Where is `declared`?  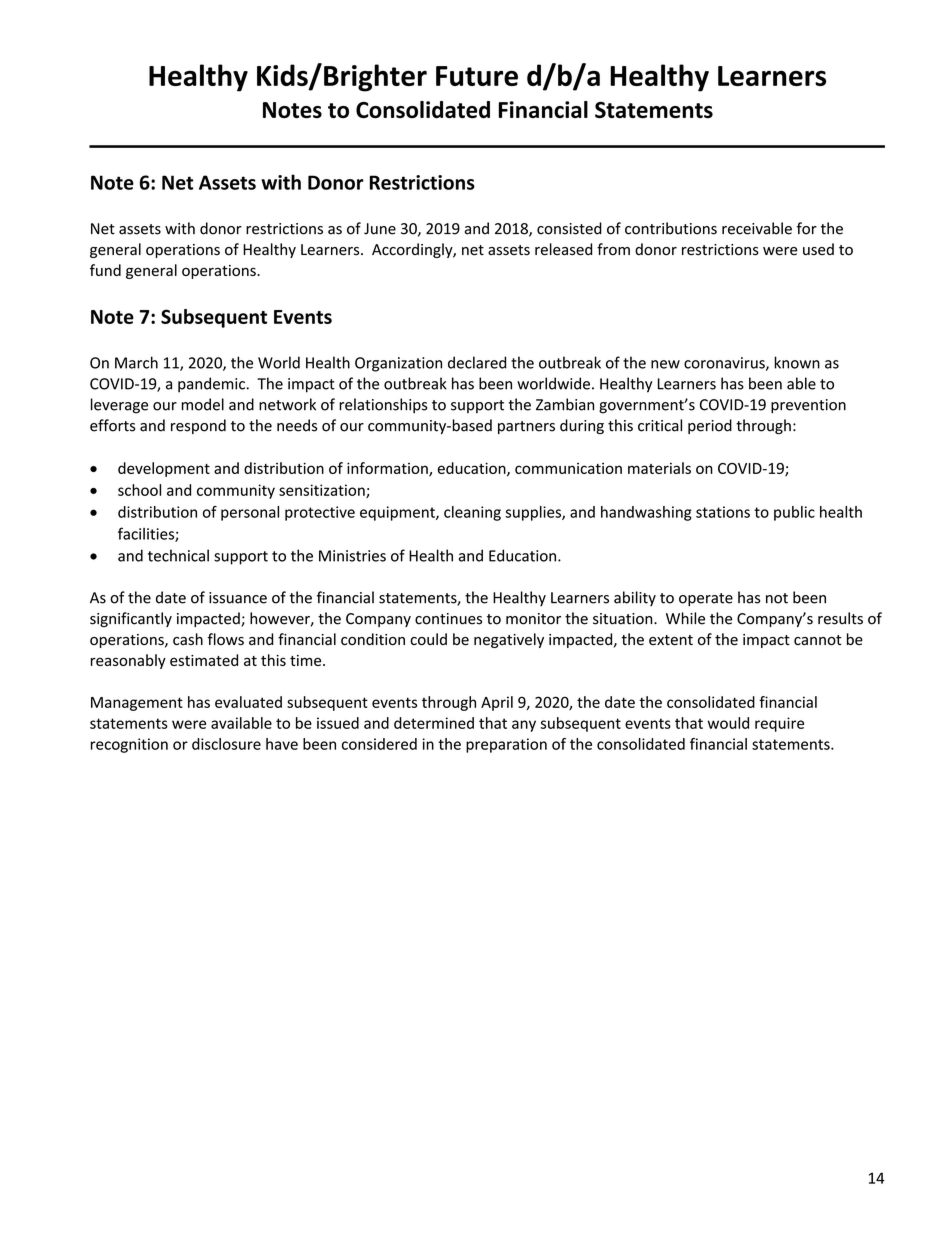
declared is located at coordinates (477, 362).
